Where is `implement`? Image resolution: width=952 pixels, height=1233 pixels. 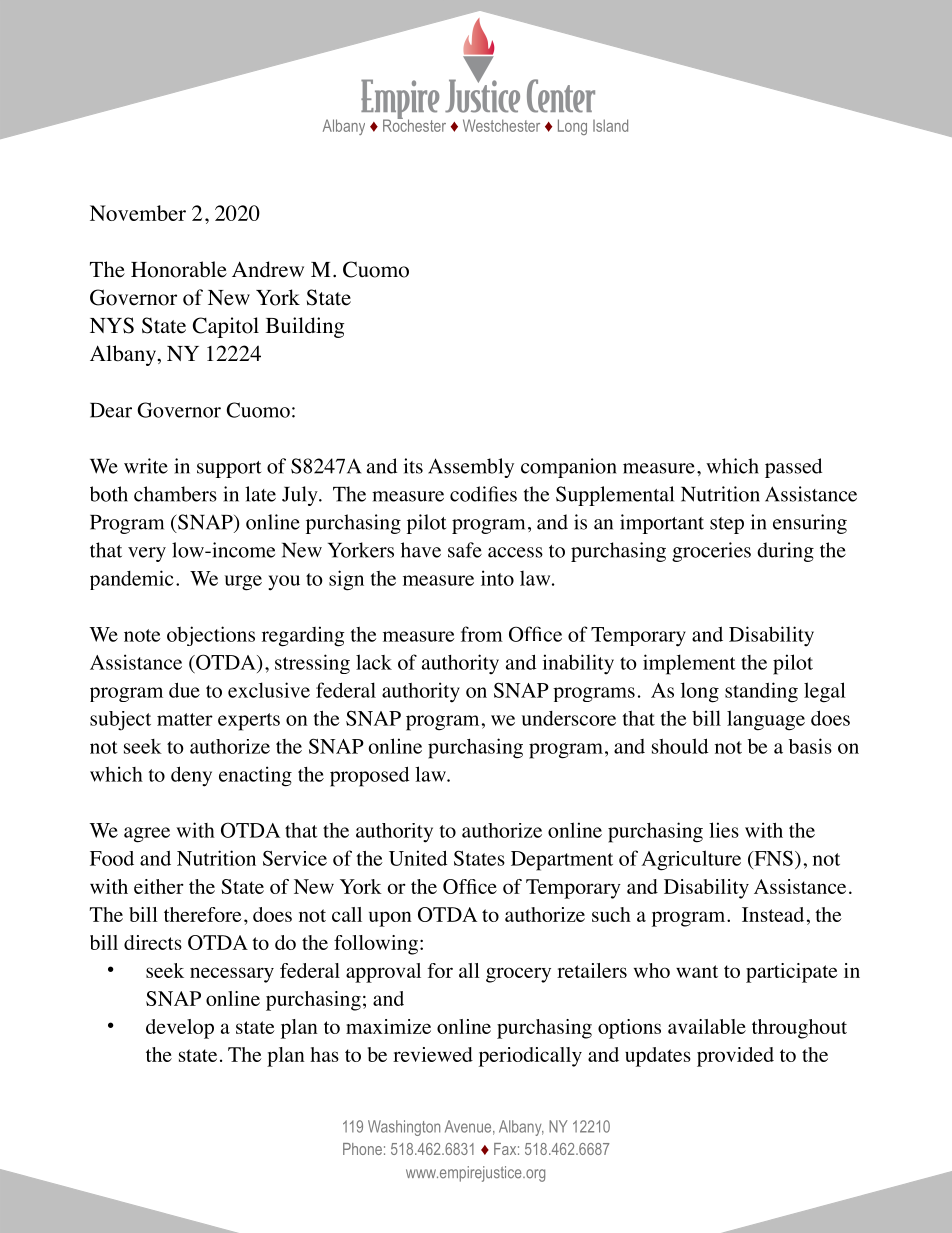 implement is located at coordinates (689, 664).
